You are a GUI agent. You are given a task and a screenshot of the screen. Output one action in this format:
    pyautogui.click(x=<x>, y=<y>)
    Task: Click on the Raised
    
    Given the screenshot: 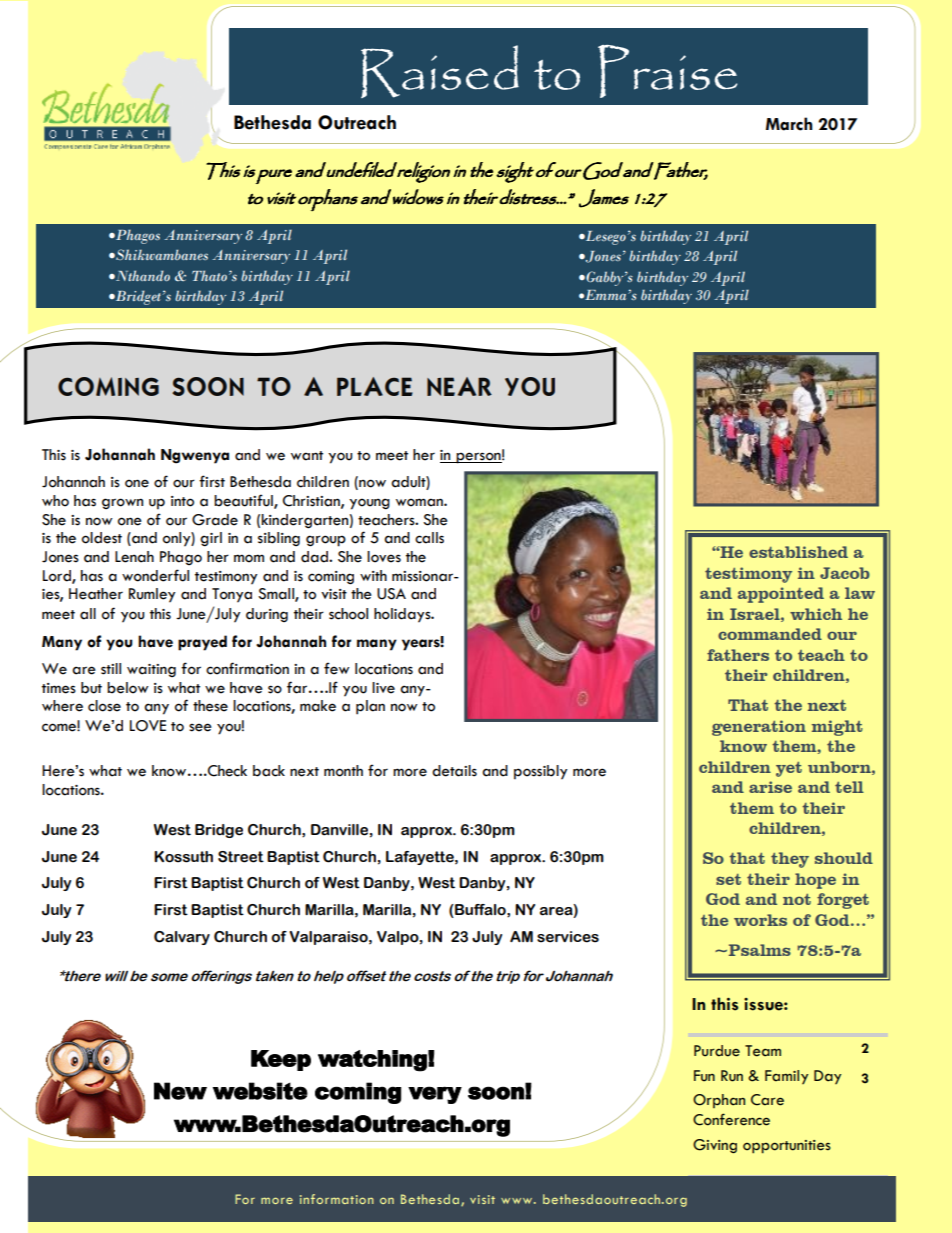 What is the action you would take?
    pyautogui.click(x=440, y=71)
